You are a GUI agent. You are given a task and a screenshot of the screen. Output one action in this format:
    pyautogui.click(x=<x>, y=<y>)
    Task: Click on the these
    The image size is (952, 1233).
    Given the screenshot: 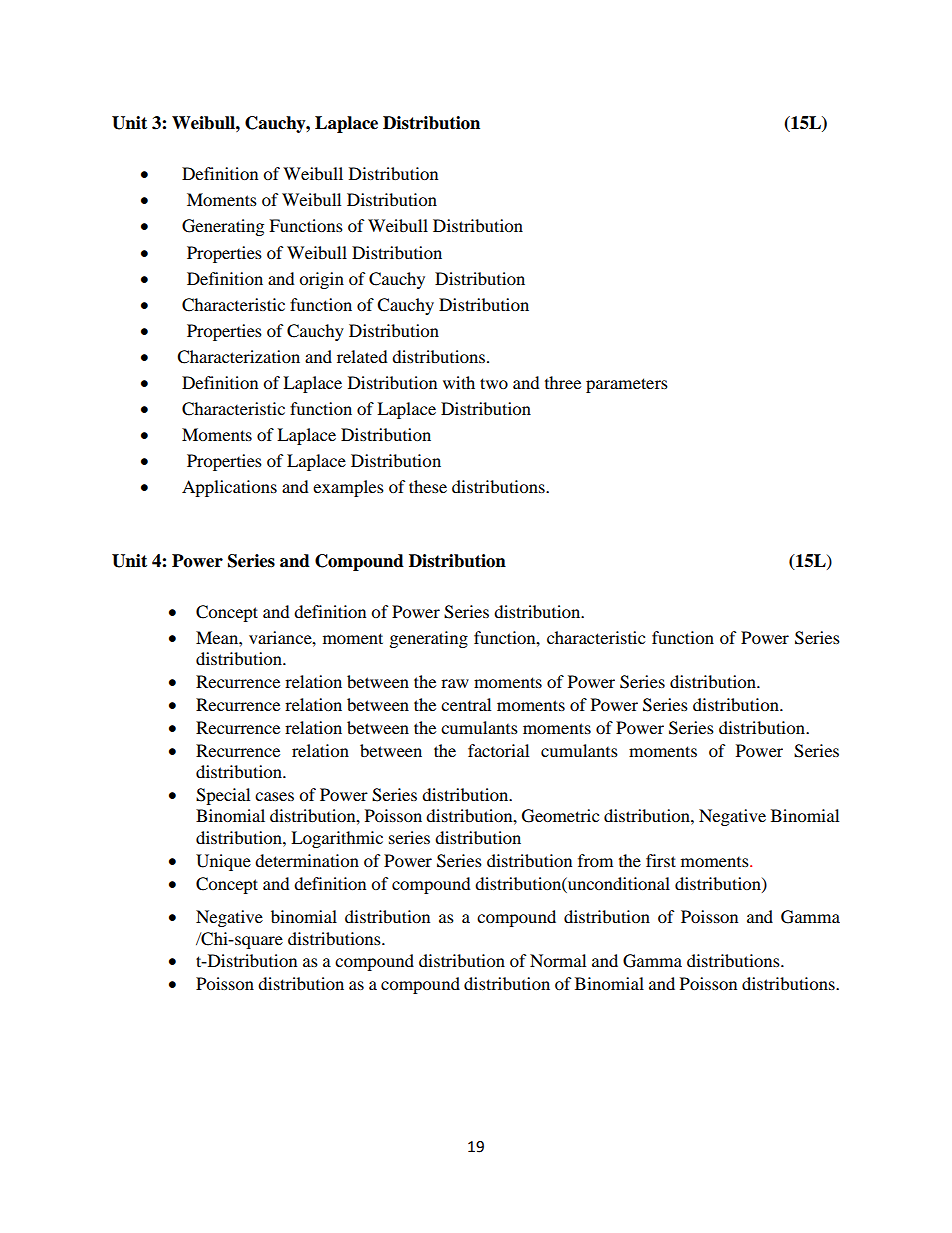 What is the action you would take?
    pyautogui.click(x=428, y=486)
